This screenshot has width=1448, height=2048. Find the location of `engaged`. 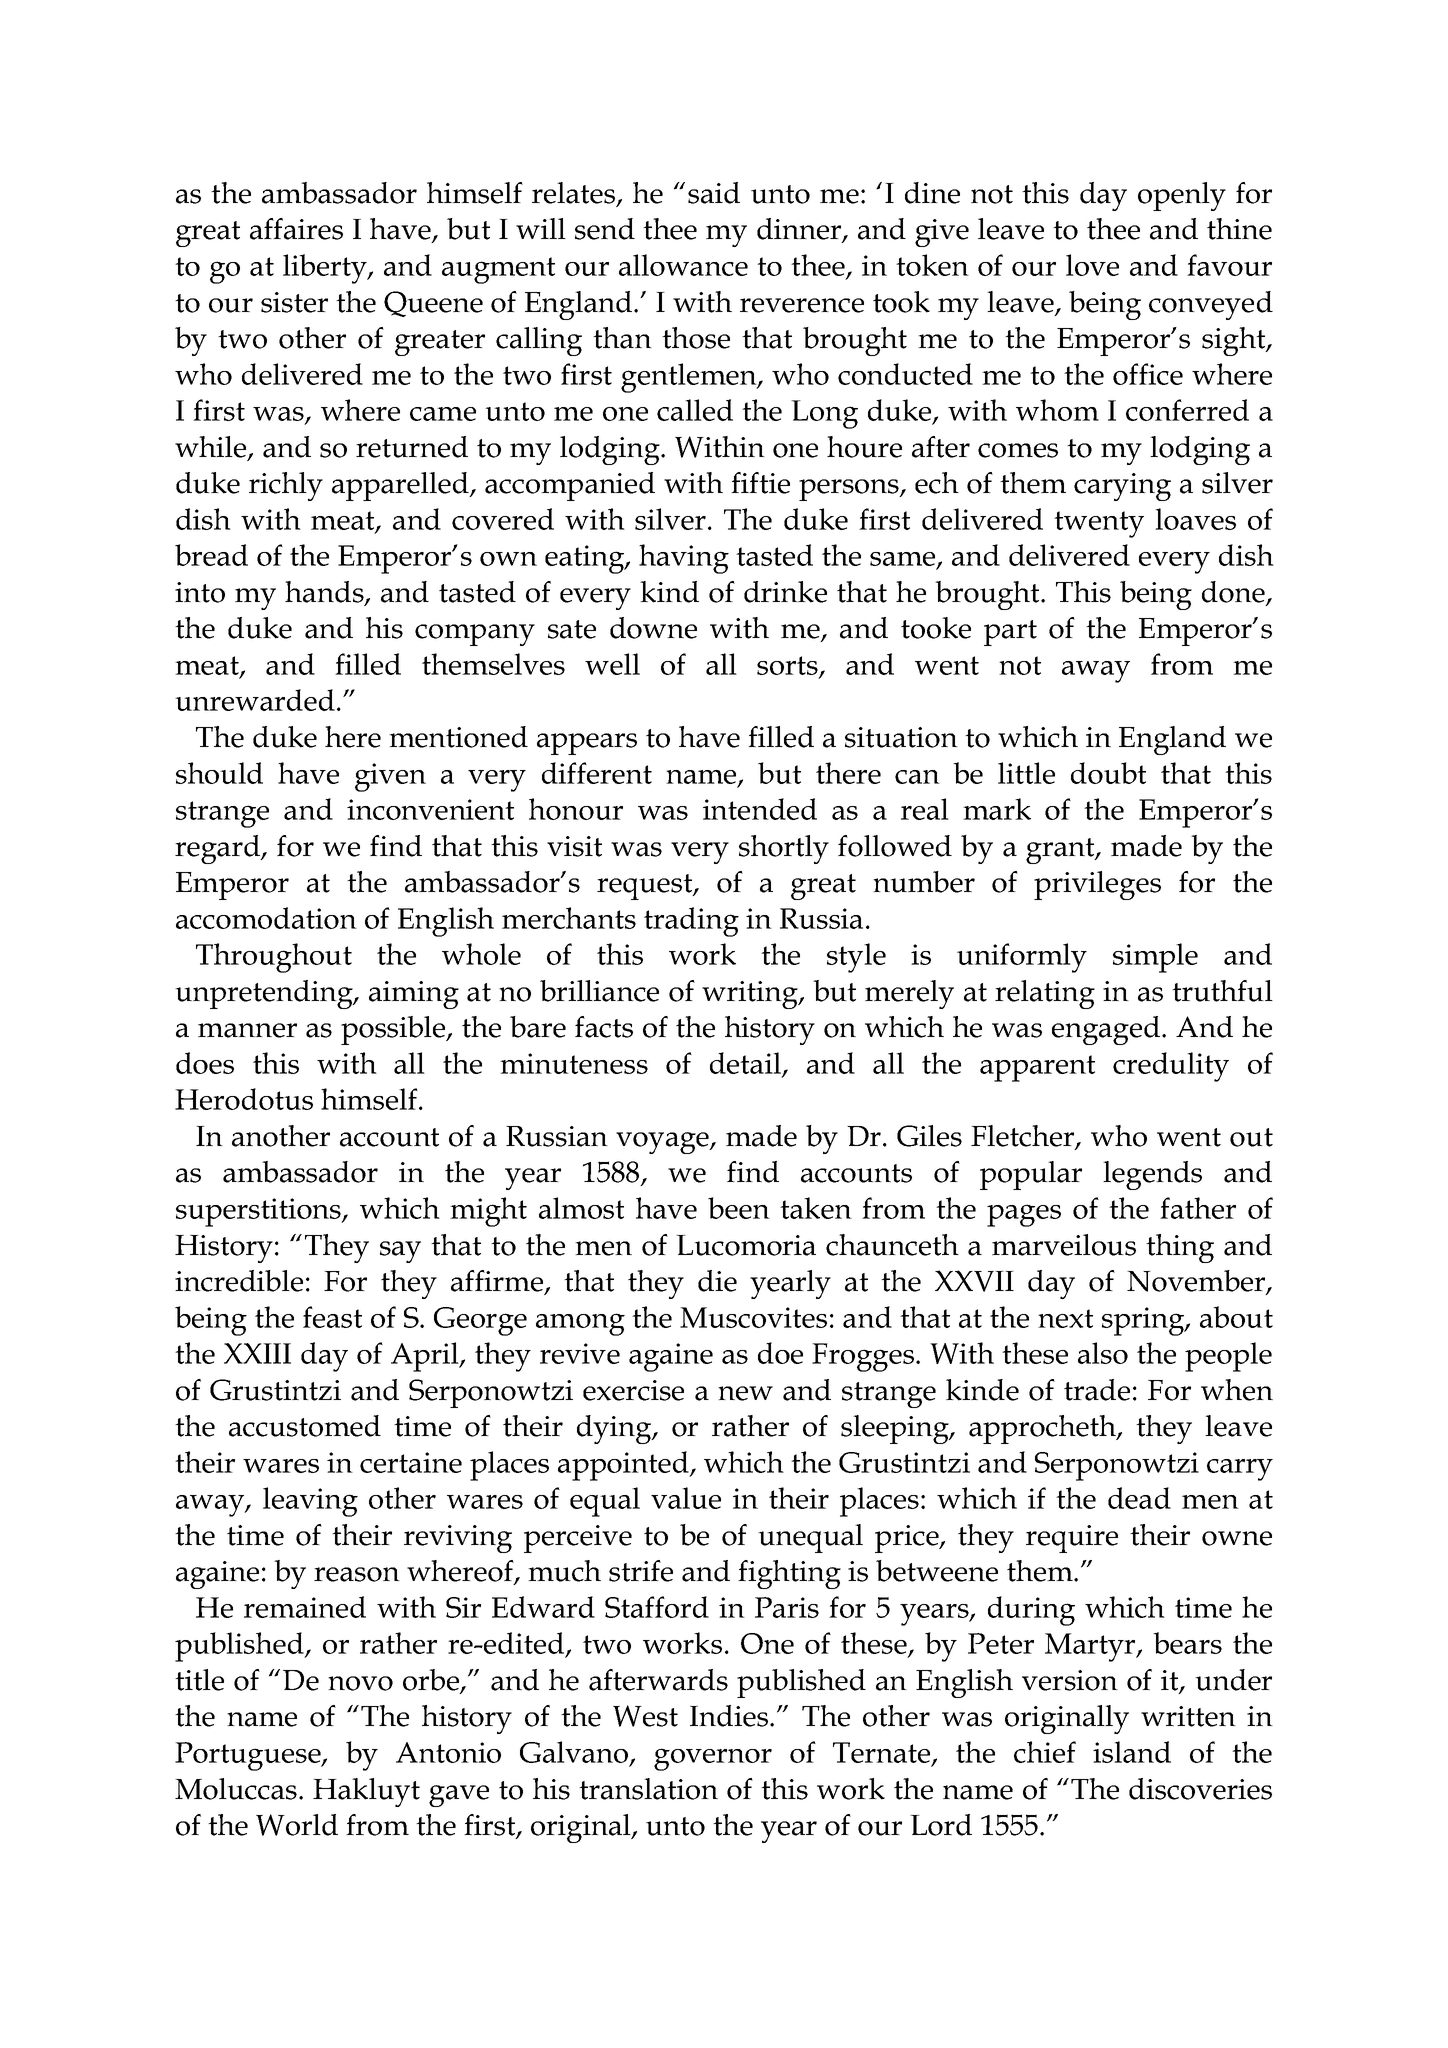

engaged is located at coordinates (1106, 1030).
